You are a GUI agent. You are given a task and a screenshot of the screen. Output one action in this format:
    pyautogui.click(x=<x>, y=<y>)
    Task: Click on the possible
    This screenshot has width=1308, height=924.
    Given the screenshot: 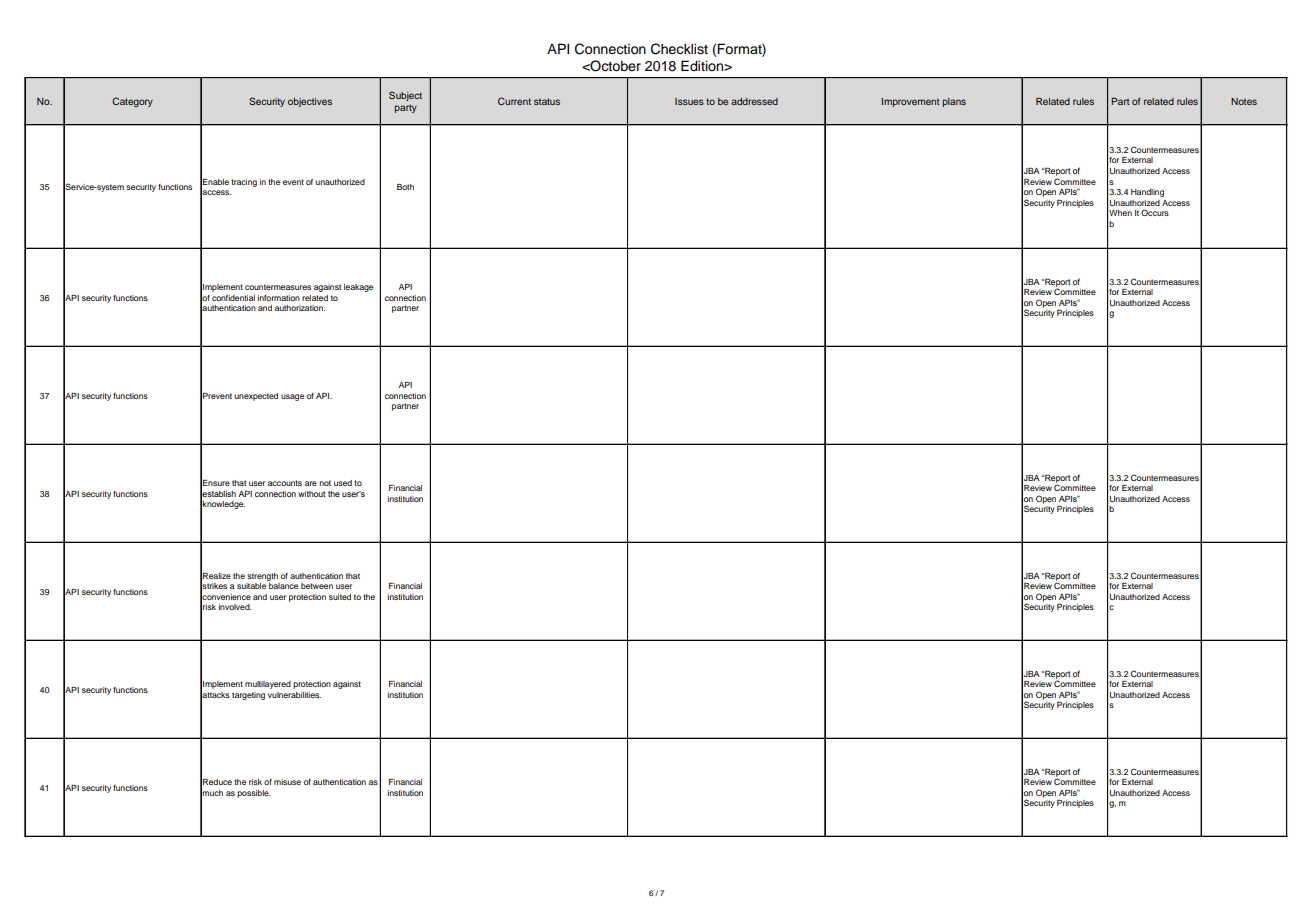 What is the action you would take?
    pyautogui.click(x=254, y=794)
